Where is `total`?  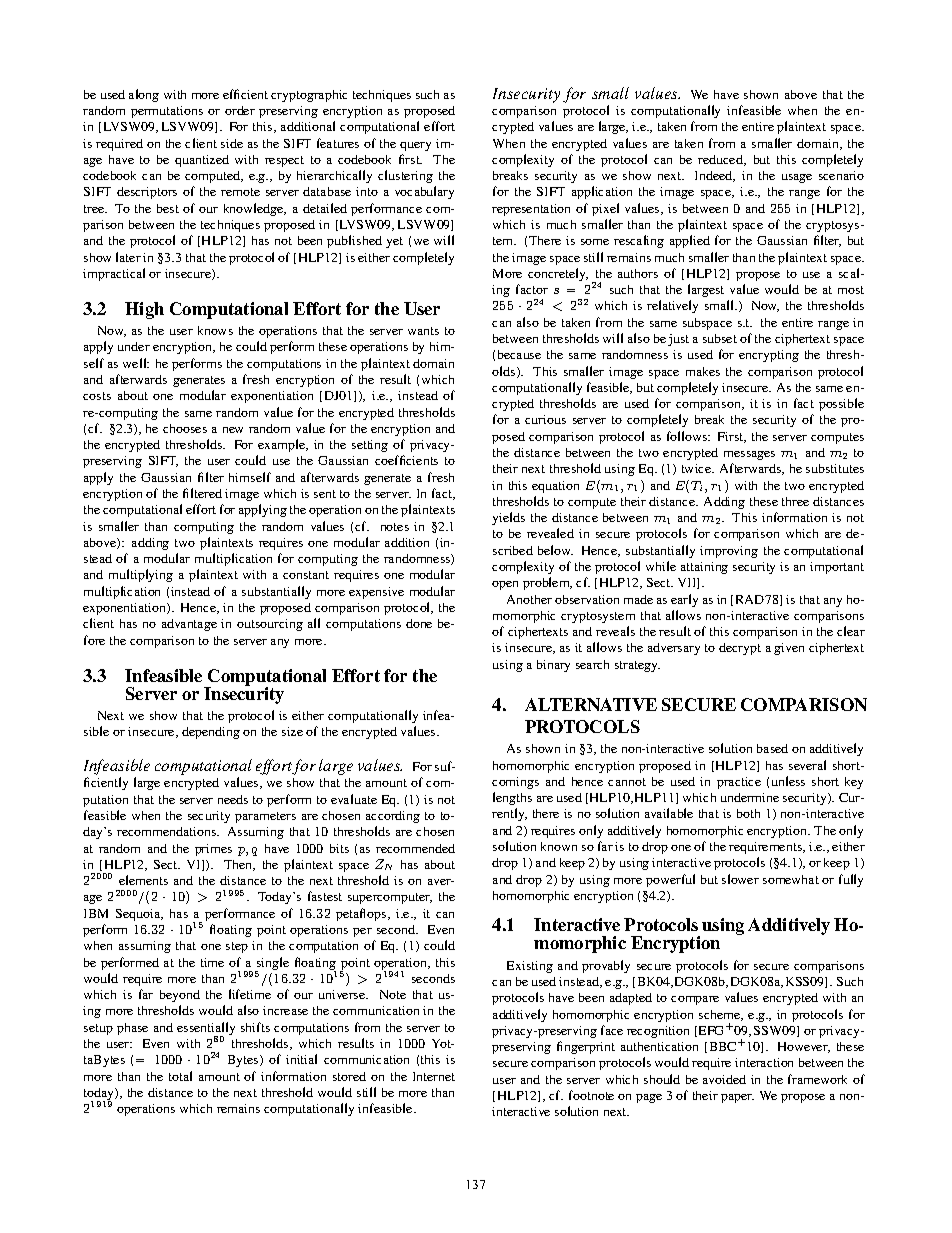
total is located at coordinates (180, 1076).
